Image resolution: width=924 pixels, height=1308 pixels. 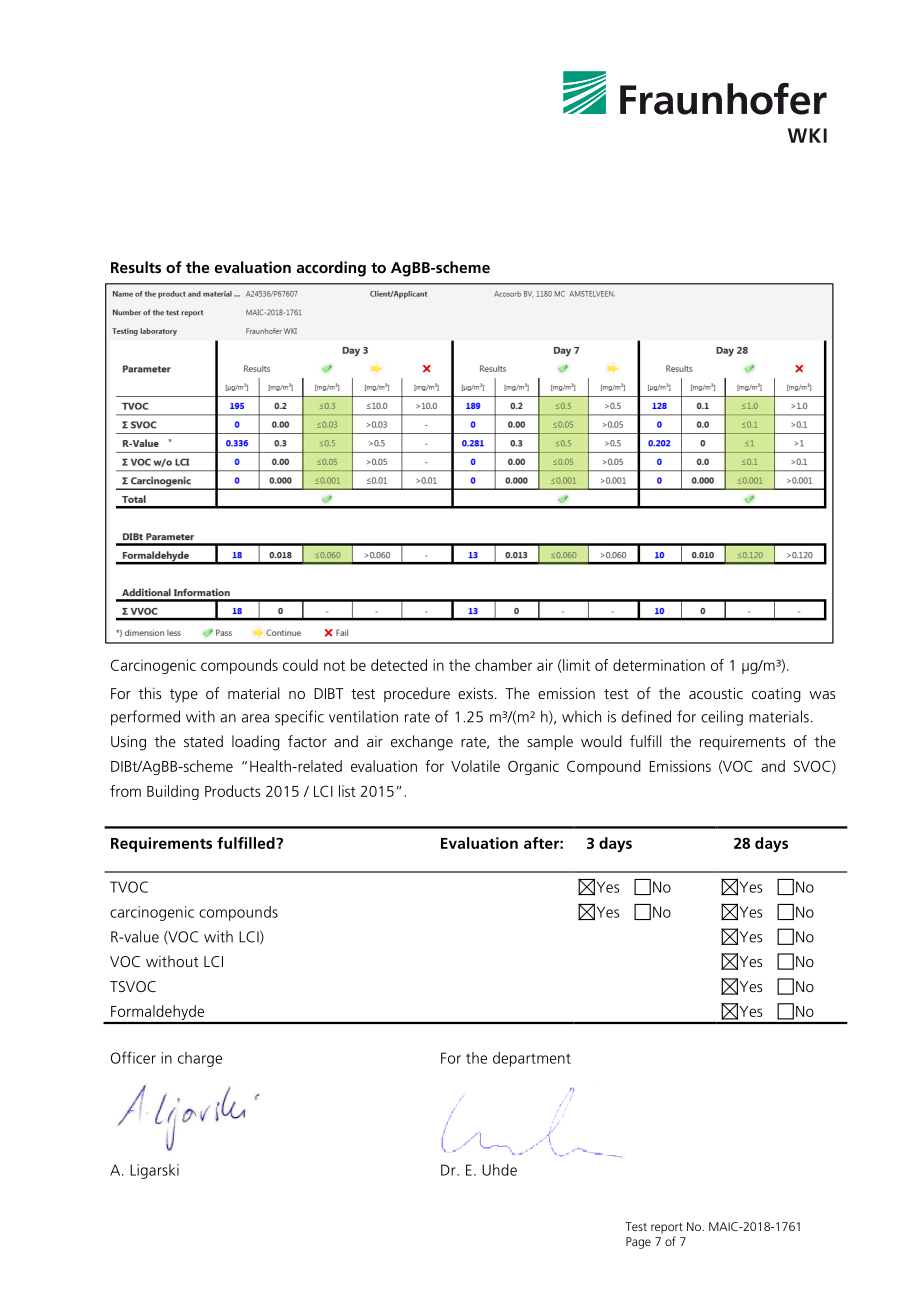 What do you see at coordinates (136, 267) in the screenshot?
I see `Results` at bounding box center [136, 267].
